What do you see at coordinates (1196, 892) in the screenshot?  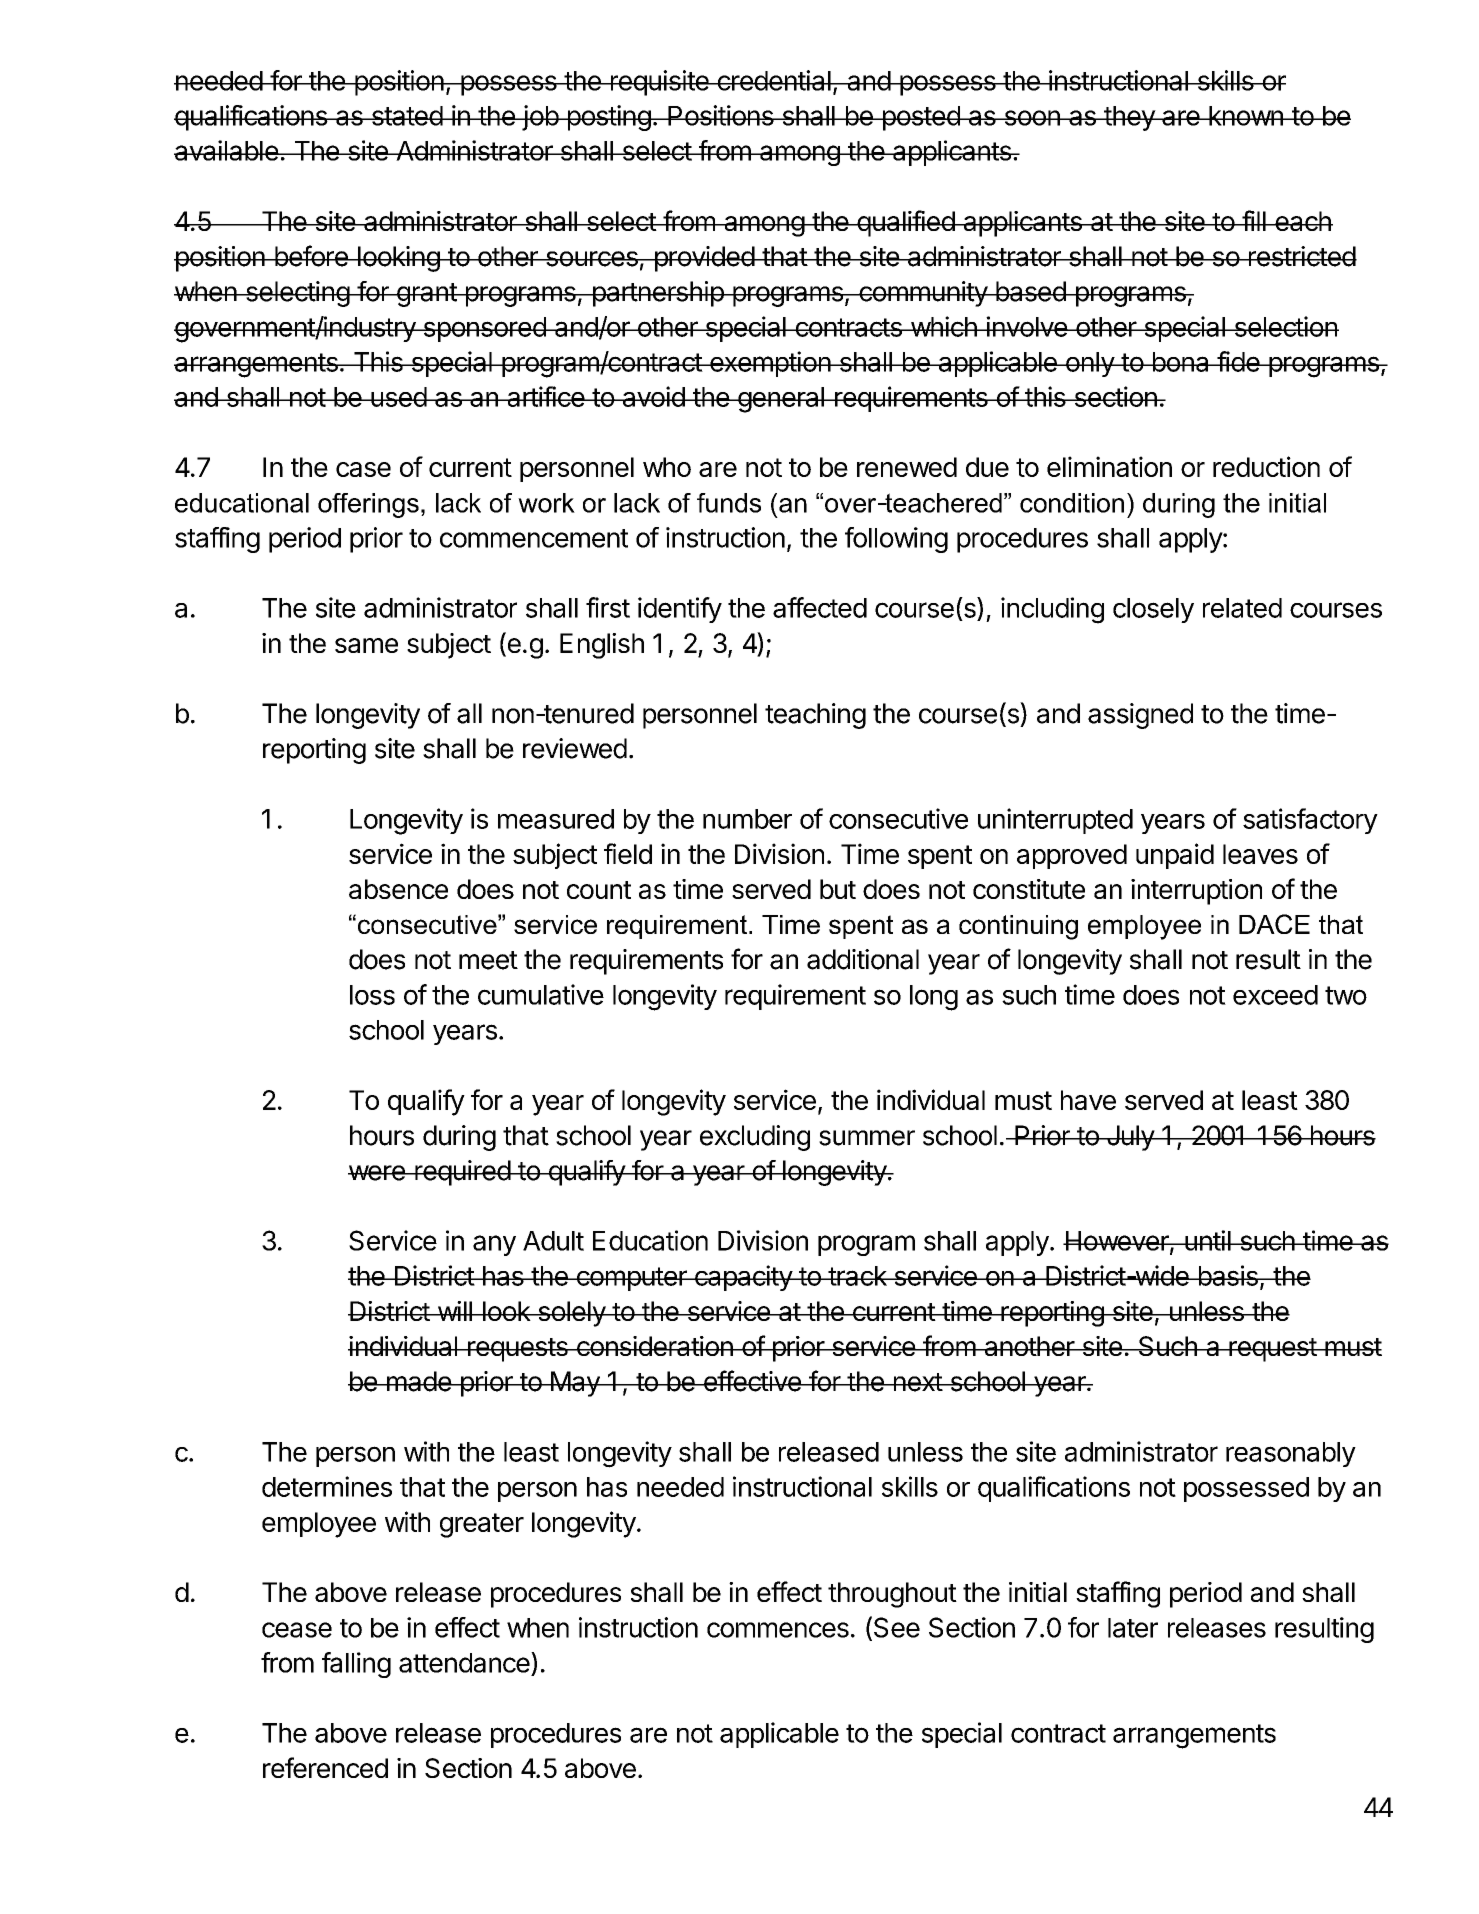 I see `interruption` at bounding box center [1196, 892].
